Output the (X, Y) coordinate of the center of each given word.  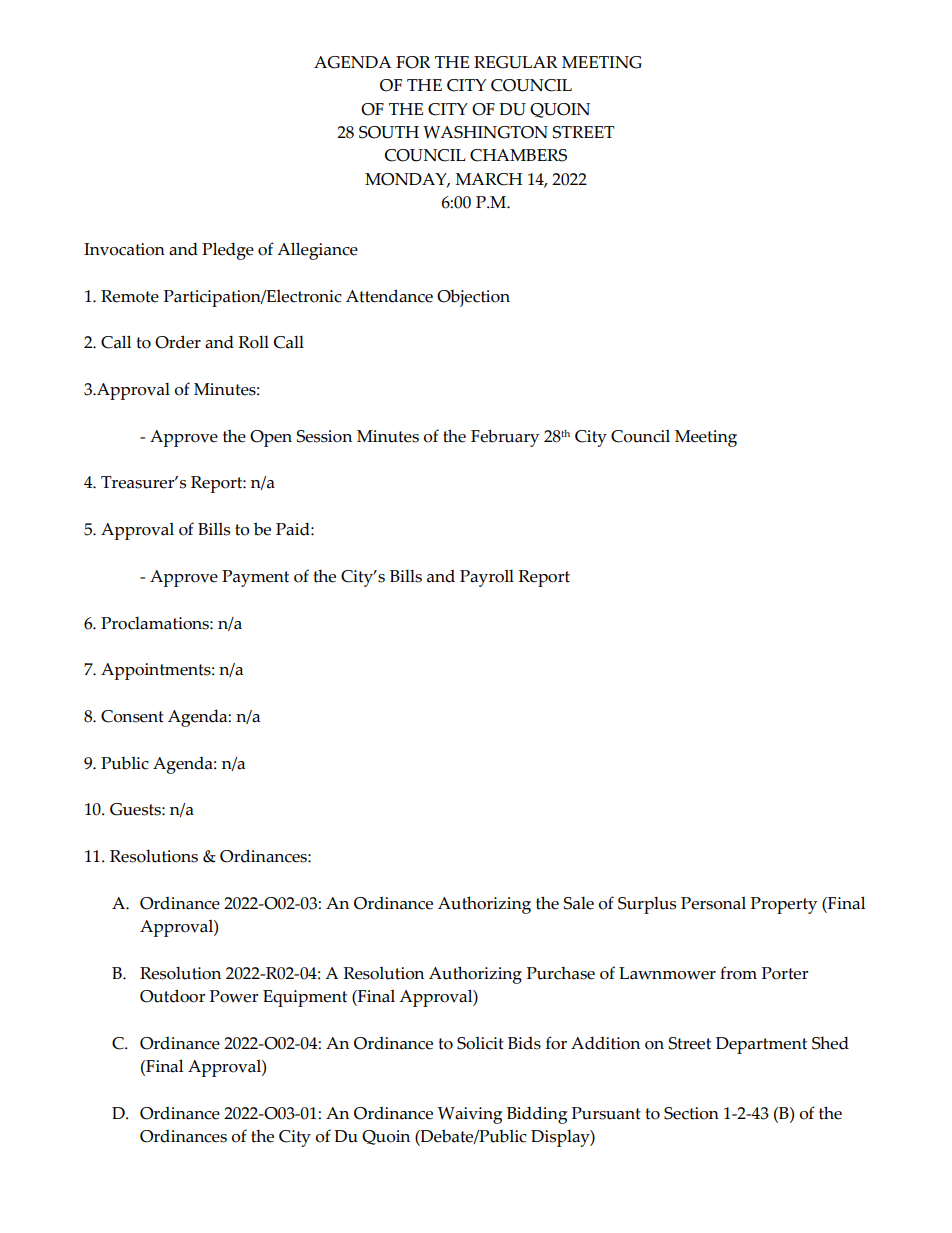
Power (234, 996)
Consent (132, 716)
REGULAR (516, 62)
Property (784, 905)
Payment (255, 578)
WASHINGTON (485, 132)
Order (178, 342)
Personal (713, 903)
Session (324, 436)
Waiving (470, 1115)
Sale (579, 903)
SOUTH (389, 132)
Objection (473, 298)
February (505, 438)
